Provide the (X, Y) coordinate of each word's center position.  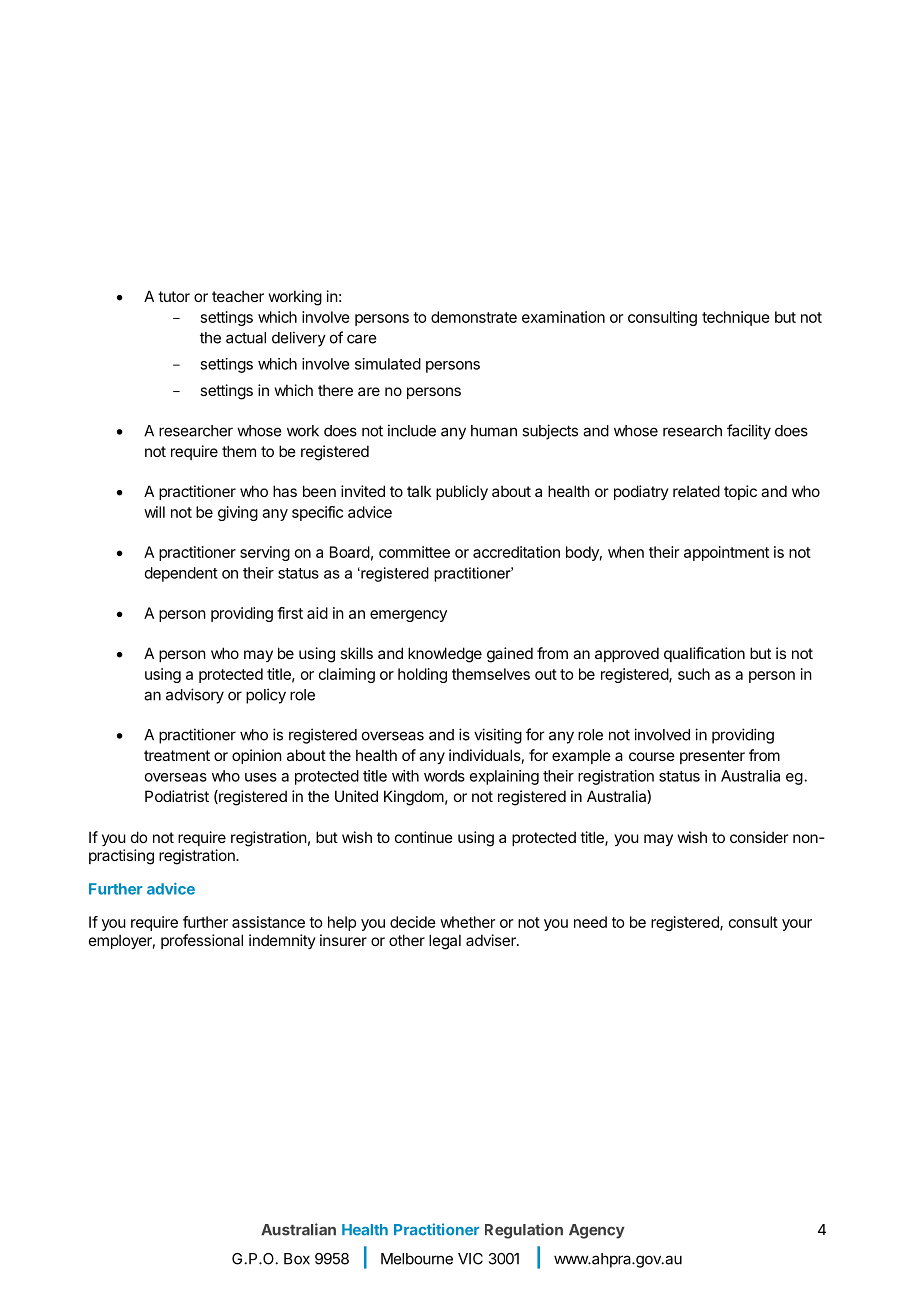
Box (297, 1259)
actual (246, 338)
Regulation (524, 1231)
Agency (597, 1231)
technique (736, 318)
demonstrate (474, 317)
